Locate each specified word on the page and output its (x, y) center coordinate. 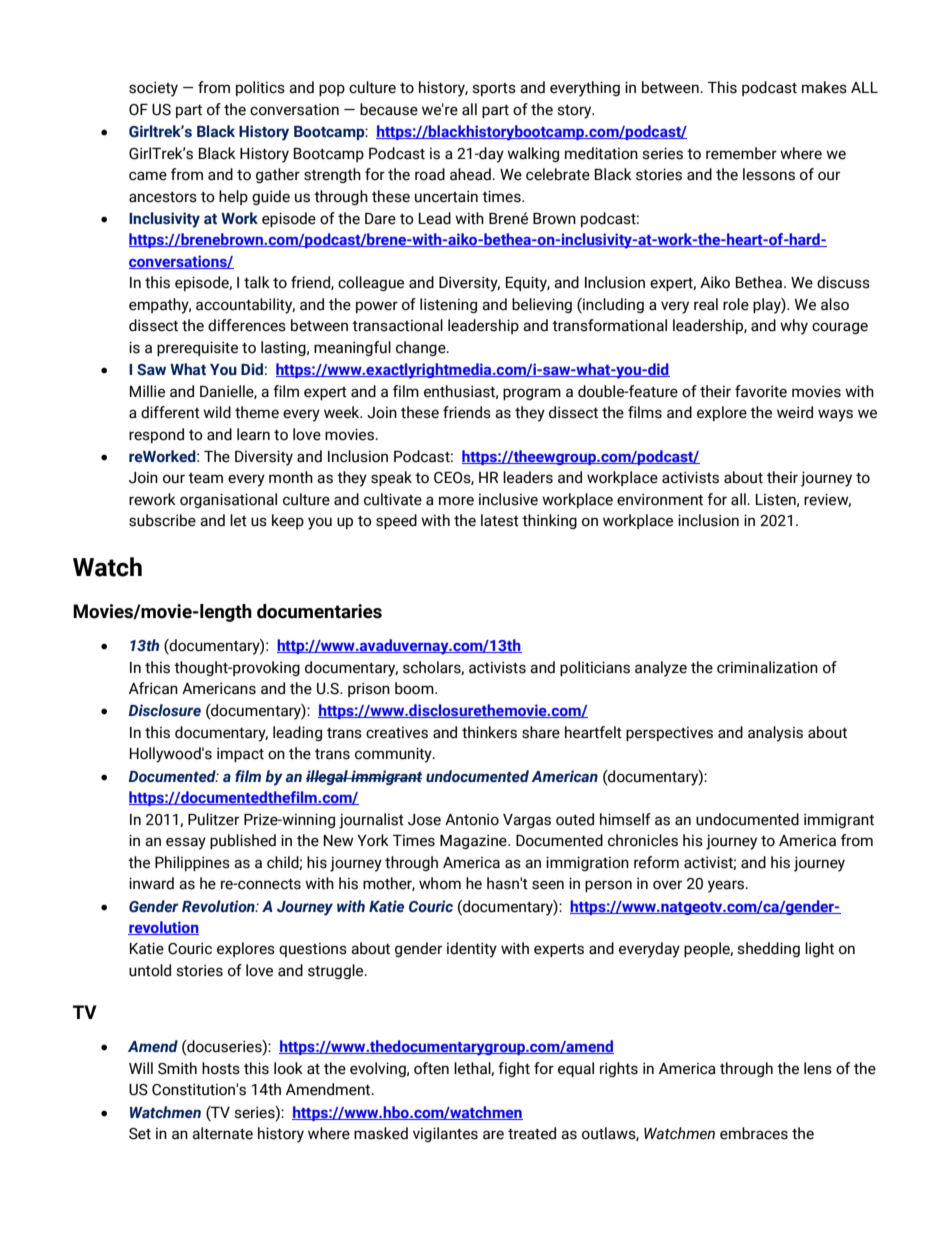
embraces (754, 1133)
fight (514, 1069)
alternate (222, 1133)
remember (741, 153)
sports (494, 89)
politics (260, 88)
